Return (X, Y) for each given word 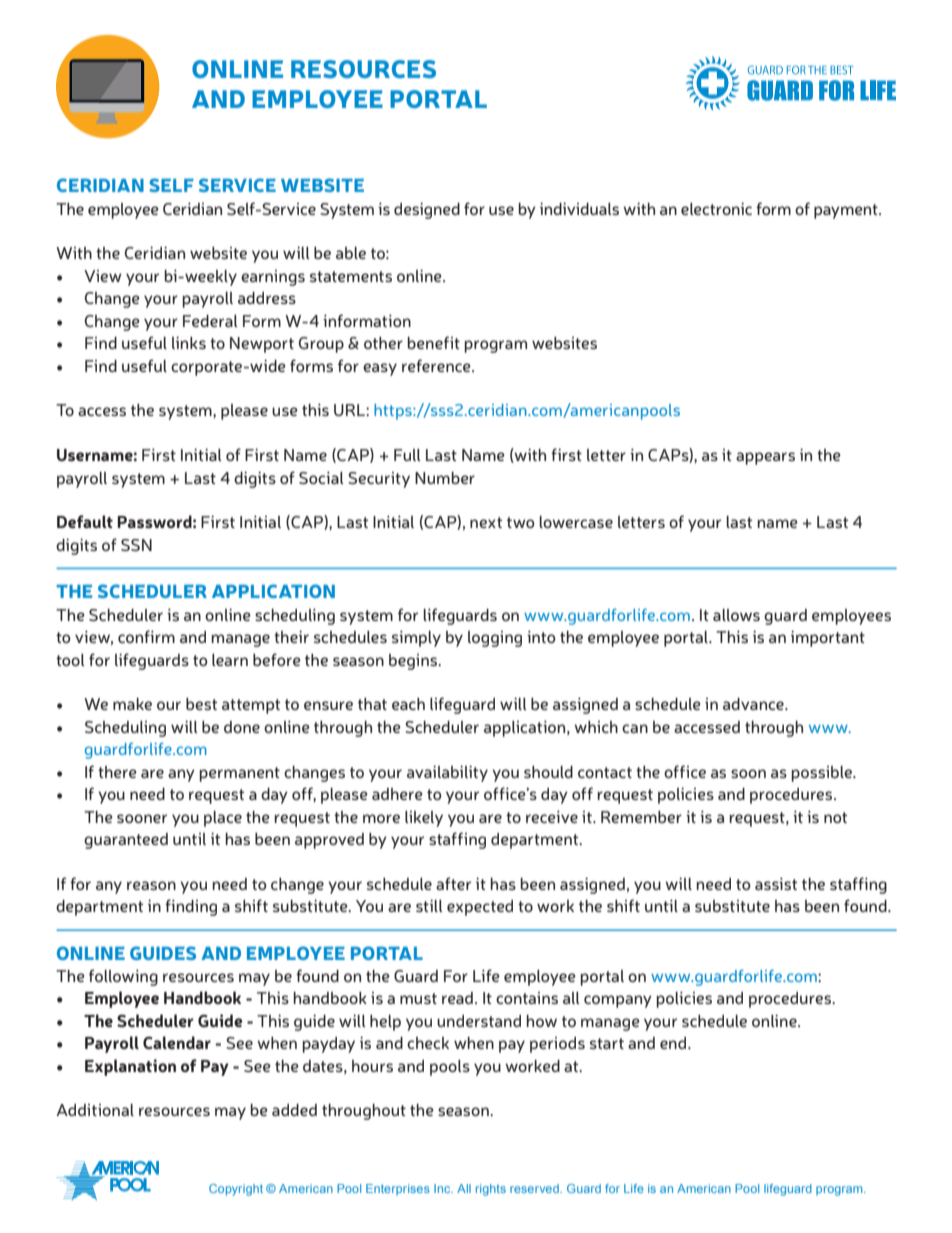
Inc (443, 1188)
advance (754, 704)
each (408, 704)
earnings (273, 278)
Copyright (236, 1190)
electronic (716, 208)
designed (427, 210)
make (132, 704)
